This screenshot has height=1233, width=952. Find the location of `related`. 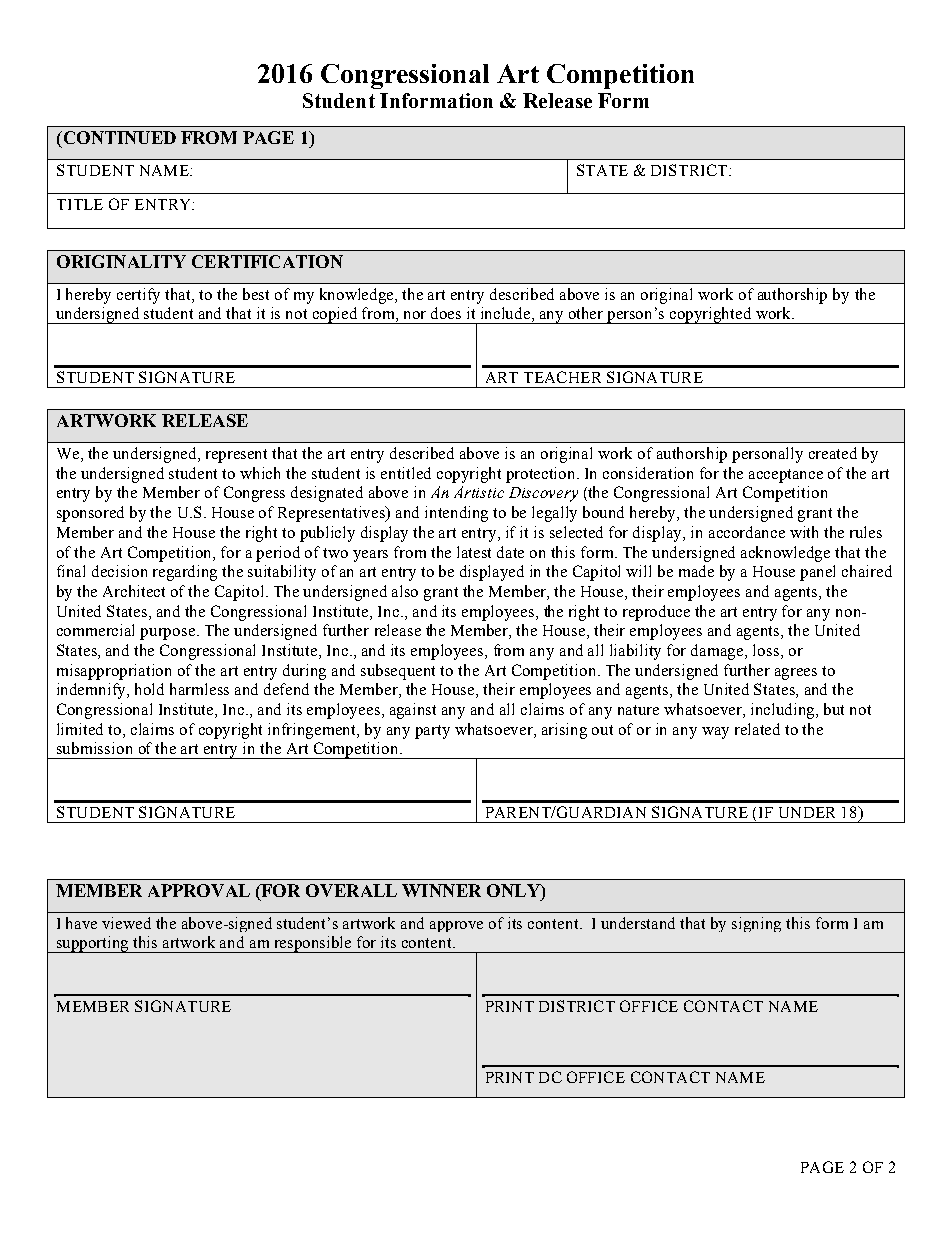

related is located at coordinates (757, 729).
